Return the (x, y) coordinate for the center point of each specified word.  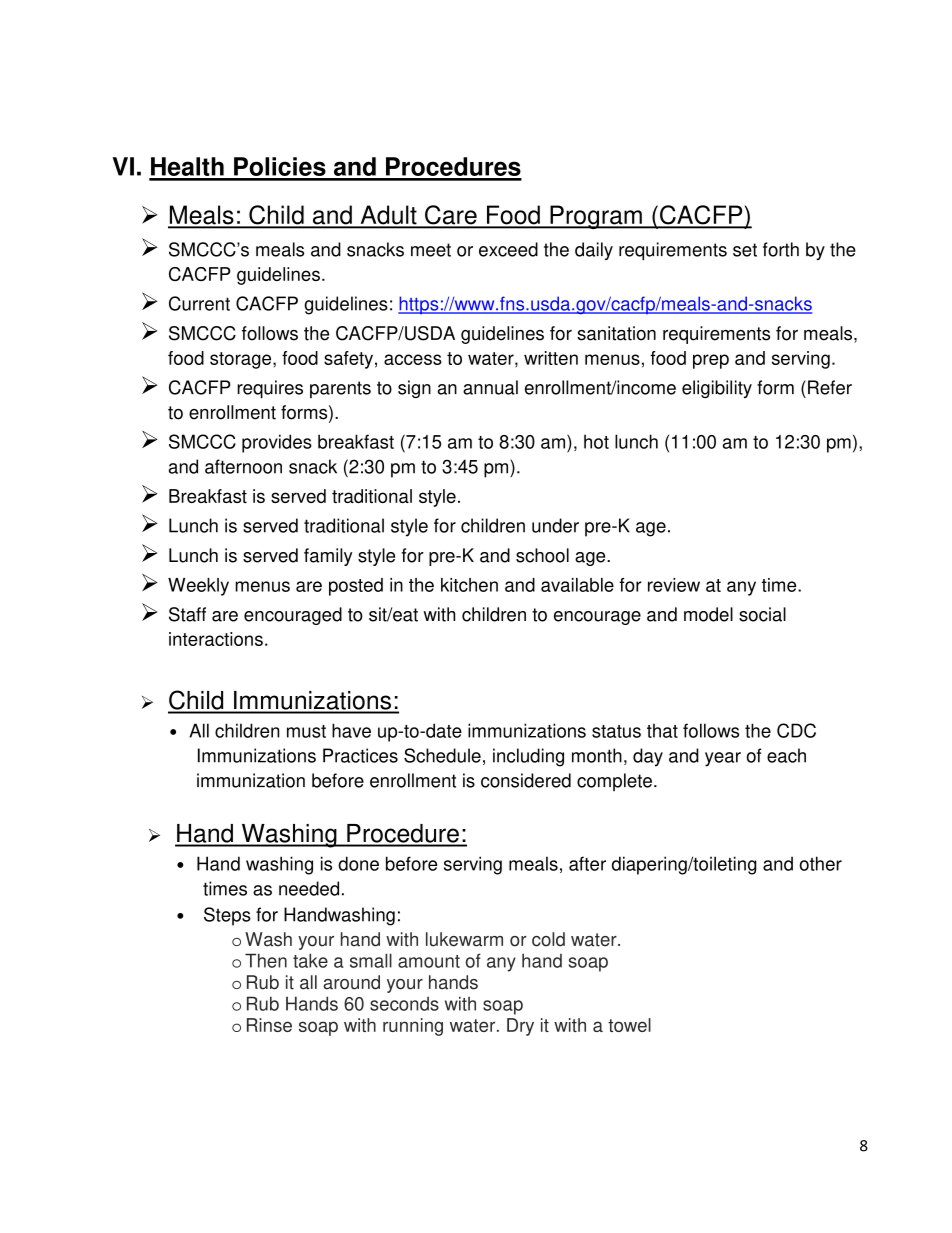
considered (526, 780)
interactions (216, 639)
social (762, 614)
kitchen (469, 585)
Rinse (269, 1025)
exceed (508, 249)
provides (277, 443)
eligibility (717, 389)
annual (490, 387)
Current (199, 303)
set (745, 250)
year (723, 759)
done (358, 863)
